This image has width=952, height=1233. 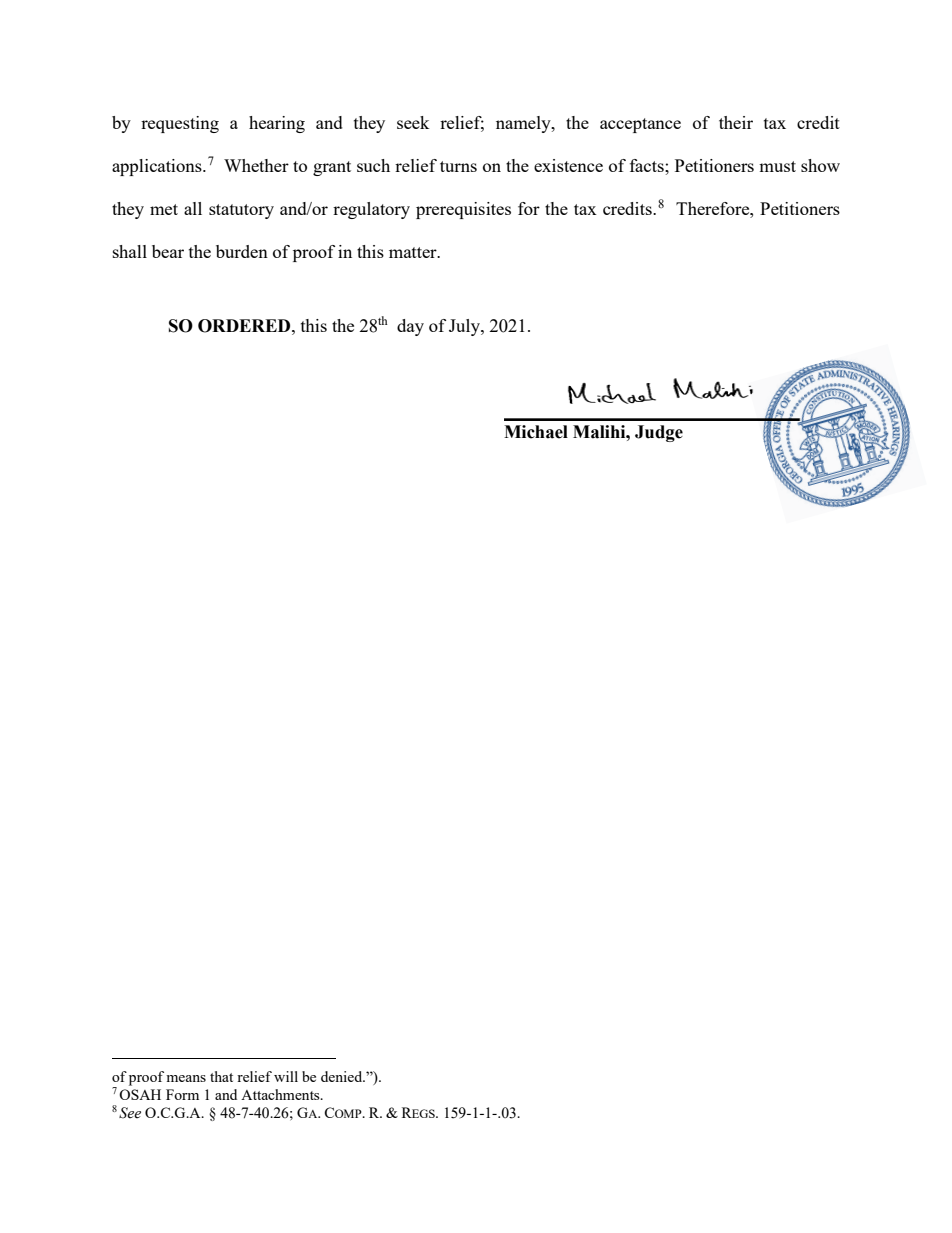 What do you see at coordinates (256, 165) in the image?
I see `Whether` at bounding box center [256, 165].
